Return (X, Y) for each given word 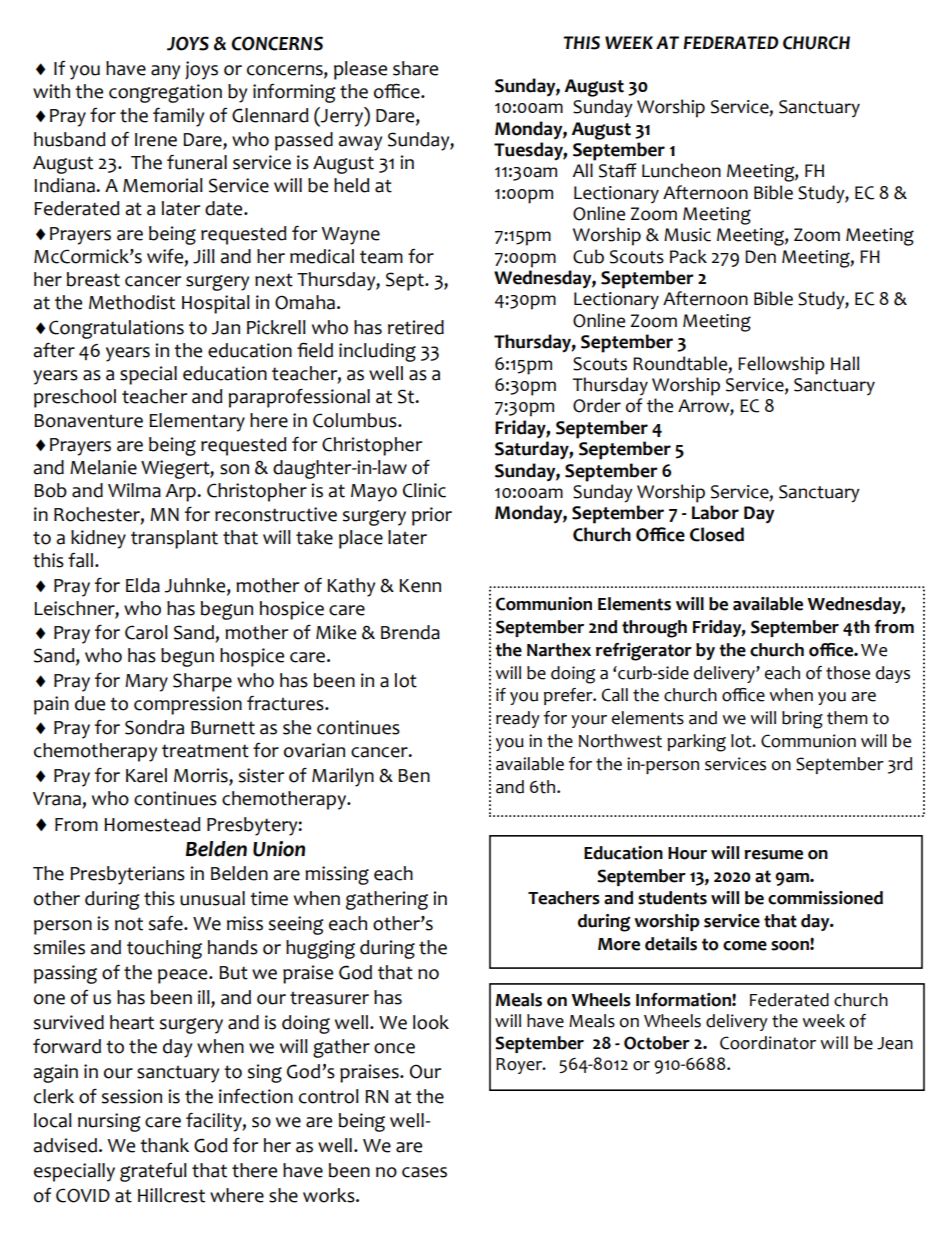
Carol (146, 632)
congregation (165, 93)
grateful (153, 1172)
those (848, 673)
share (415, 68)
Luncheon (681, 170)
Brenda (410, 632)
